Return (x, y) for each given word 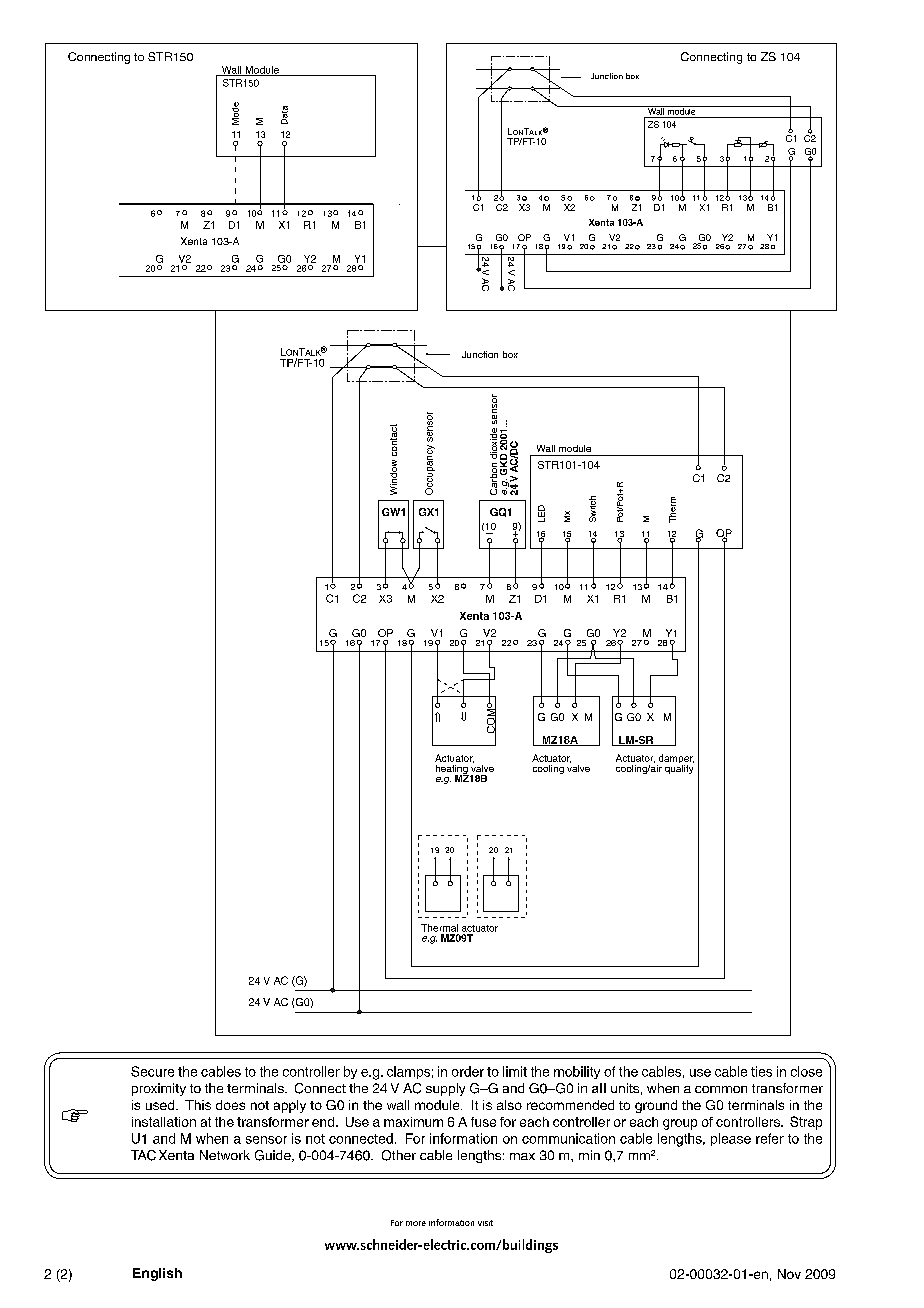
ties (761, 1071)
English (157, 1274)
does (230, 1105)
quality (679, 768)
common (721, 1089)
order (468, 1071)
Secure (152, 1071)
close (806, 1071)
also (509, 1105)
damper (675, 760)
